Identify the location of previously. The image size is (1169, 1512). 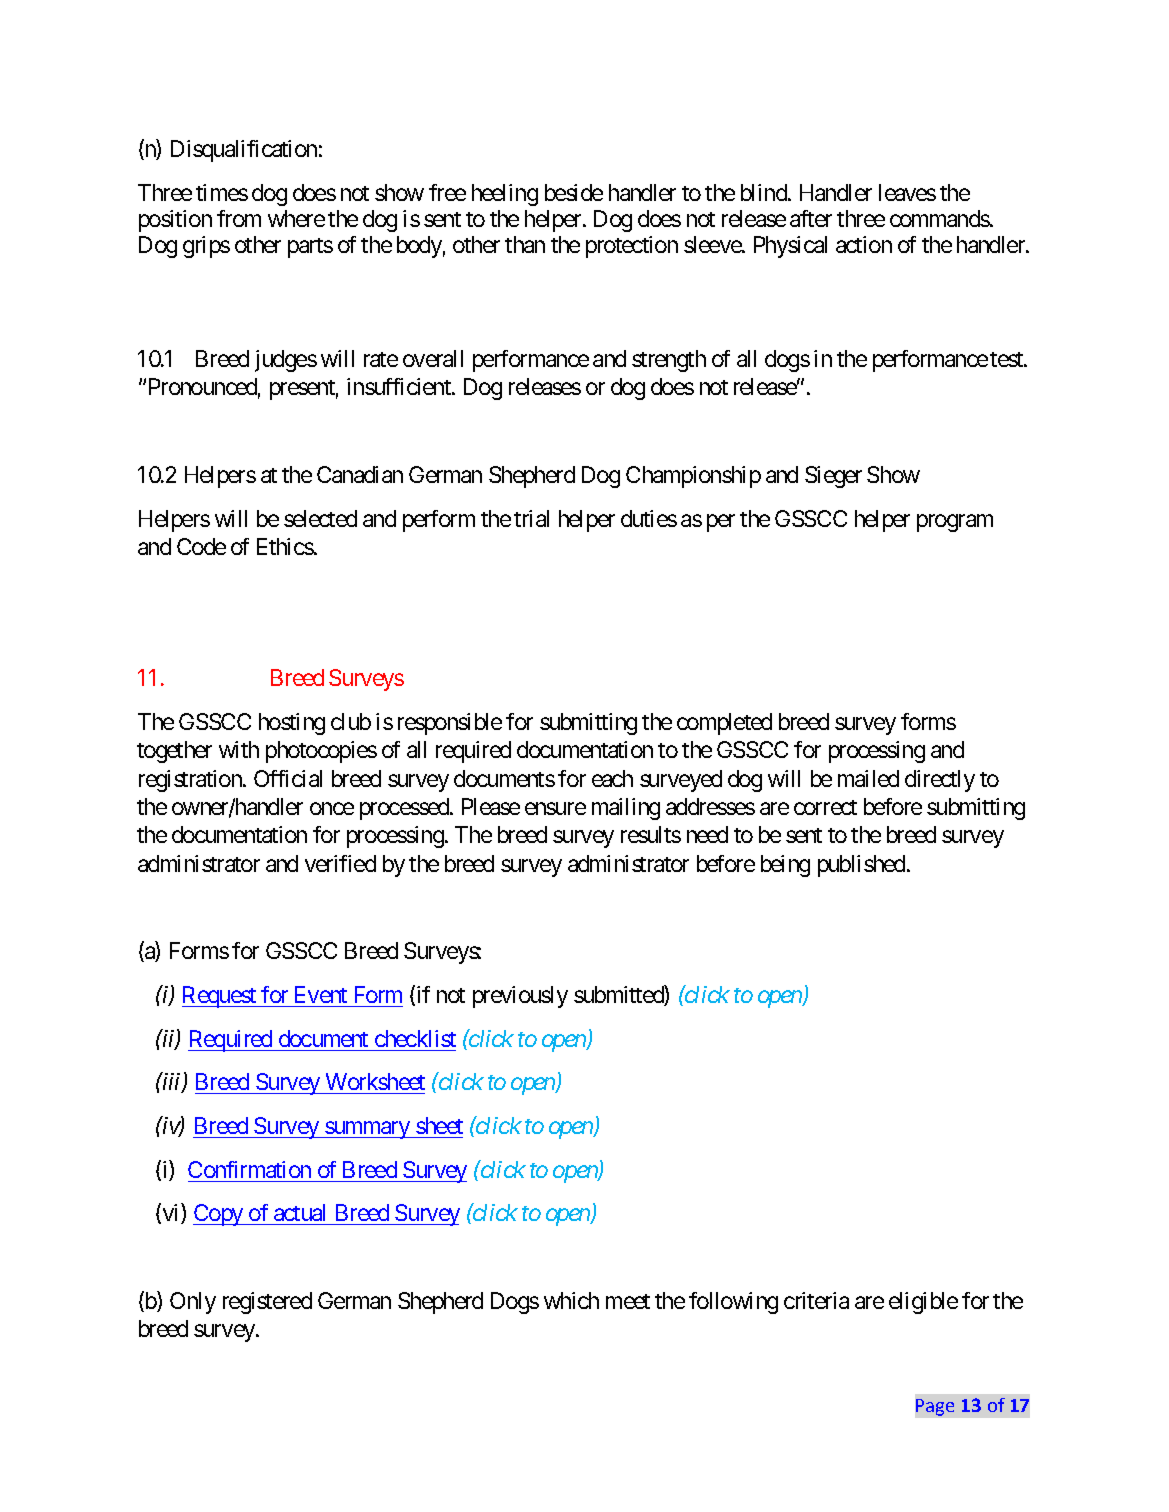
(520, 997).
